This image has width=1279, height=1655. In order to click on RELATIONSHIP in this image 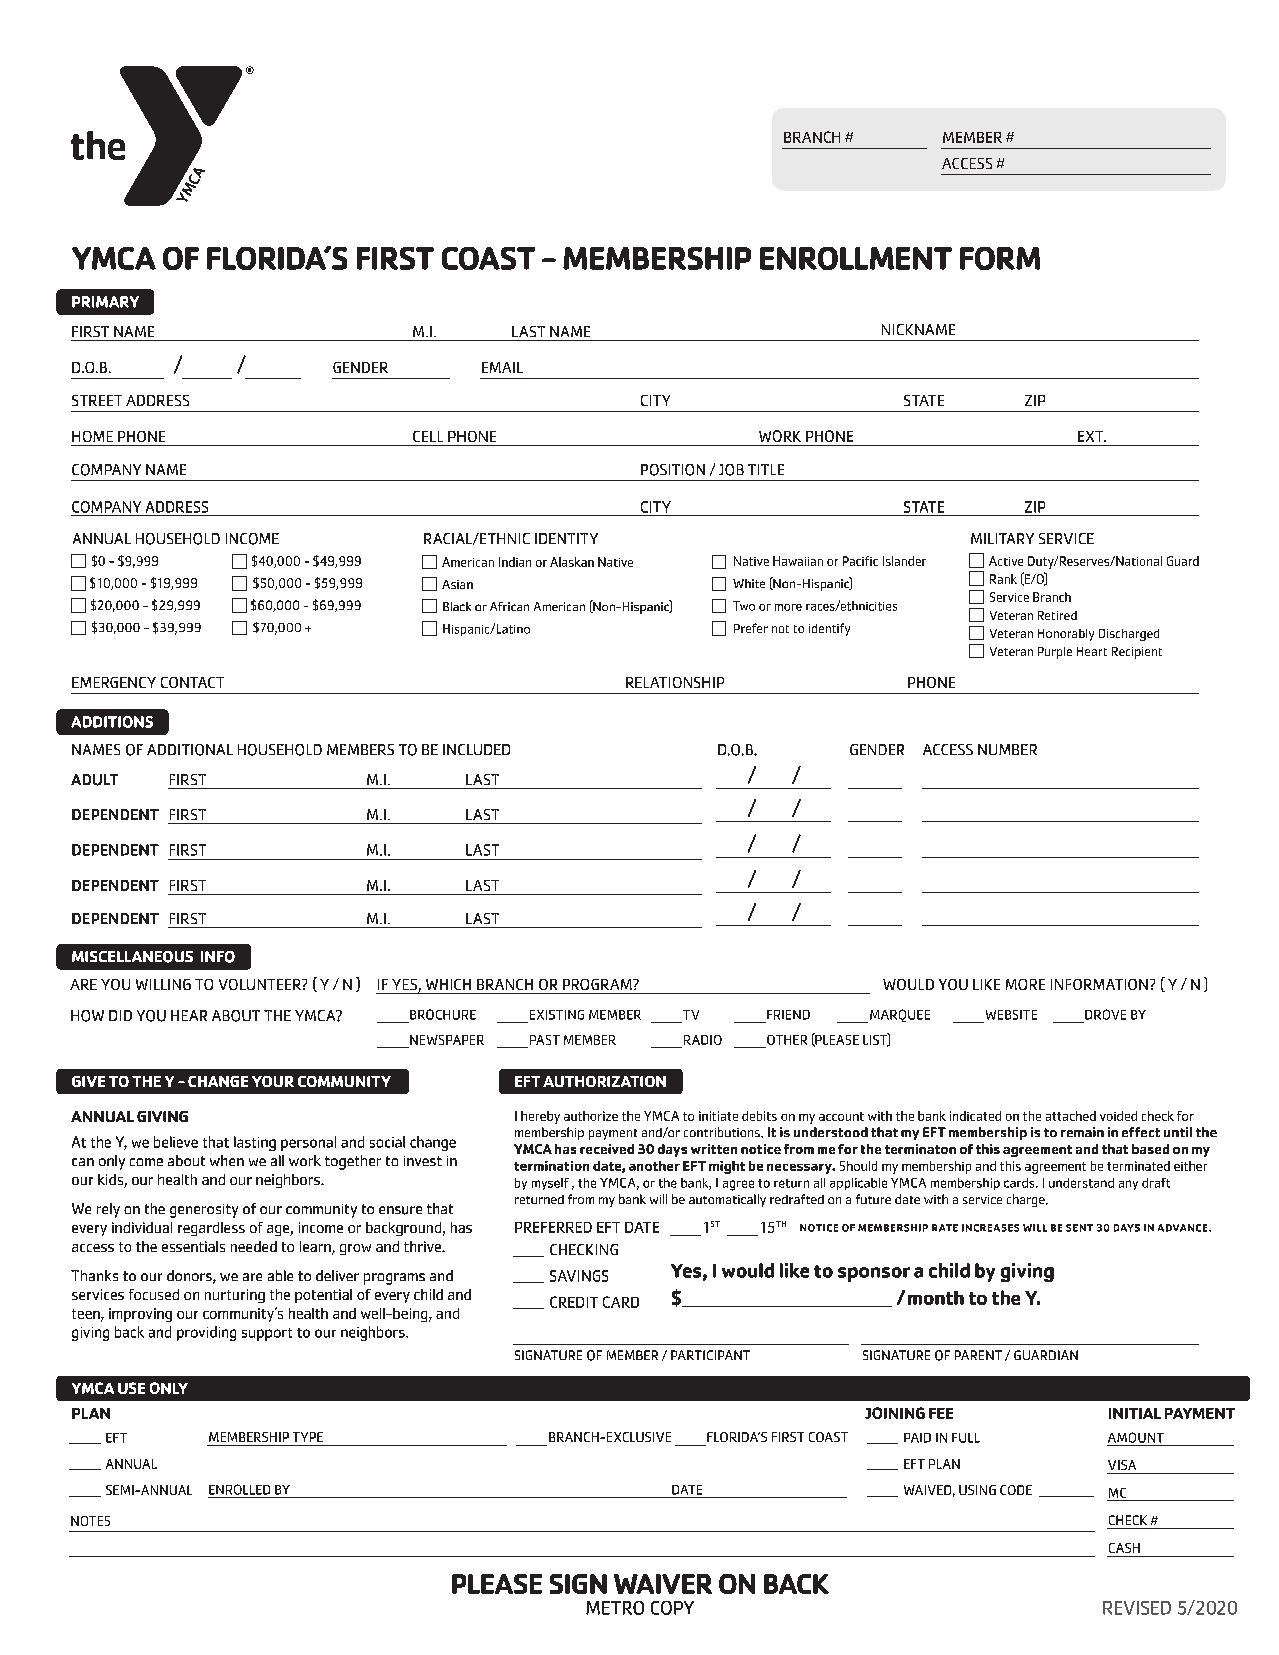, I will do `click(675, 682)`.
